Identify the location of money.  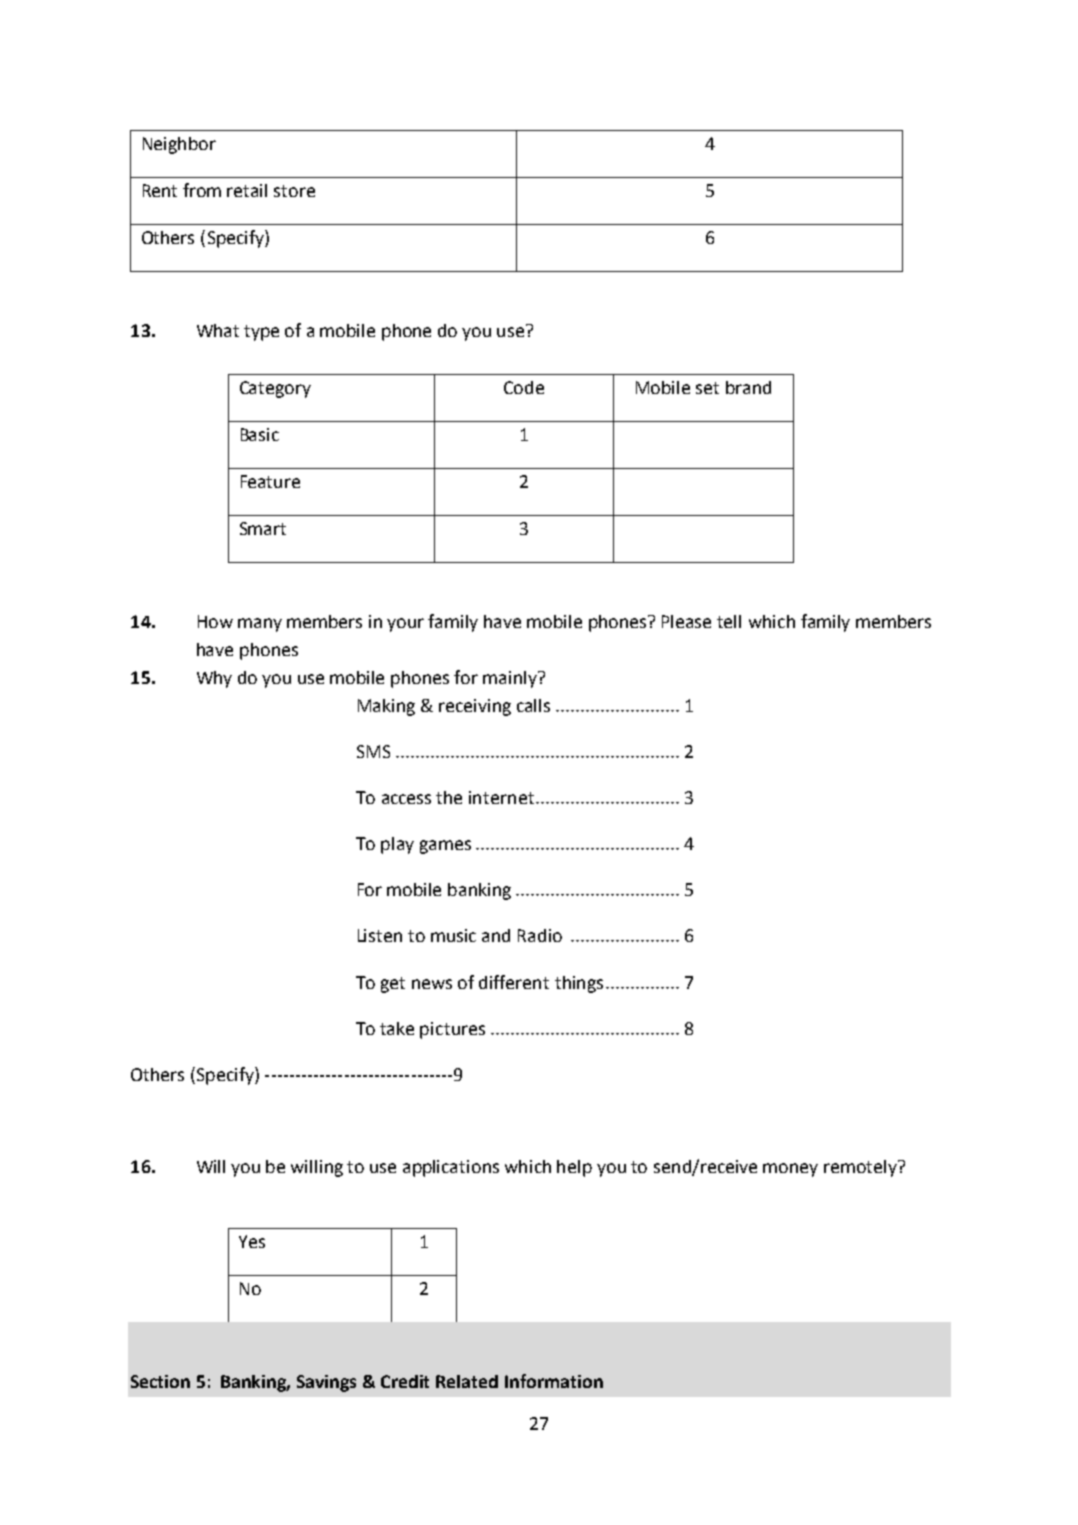
(790, 1170).
